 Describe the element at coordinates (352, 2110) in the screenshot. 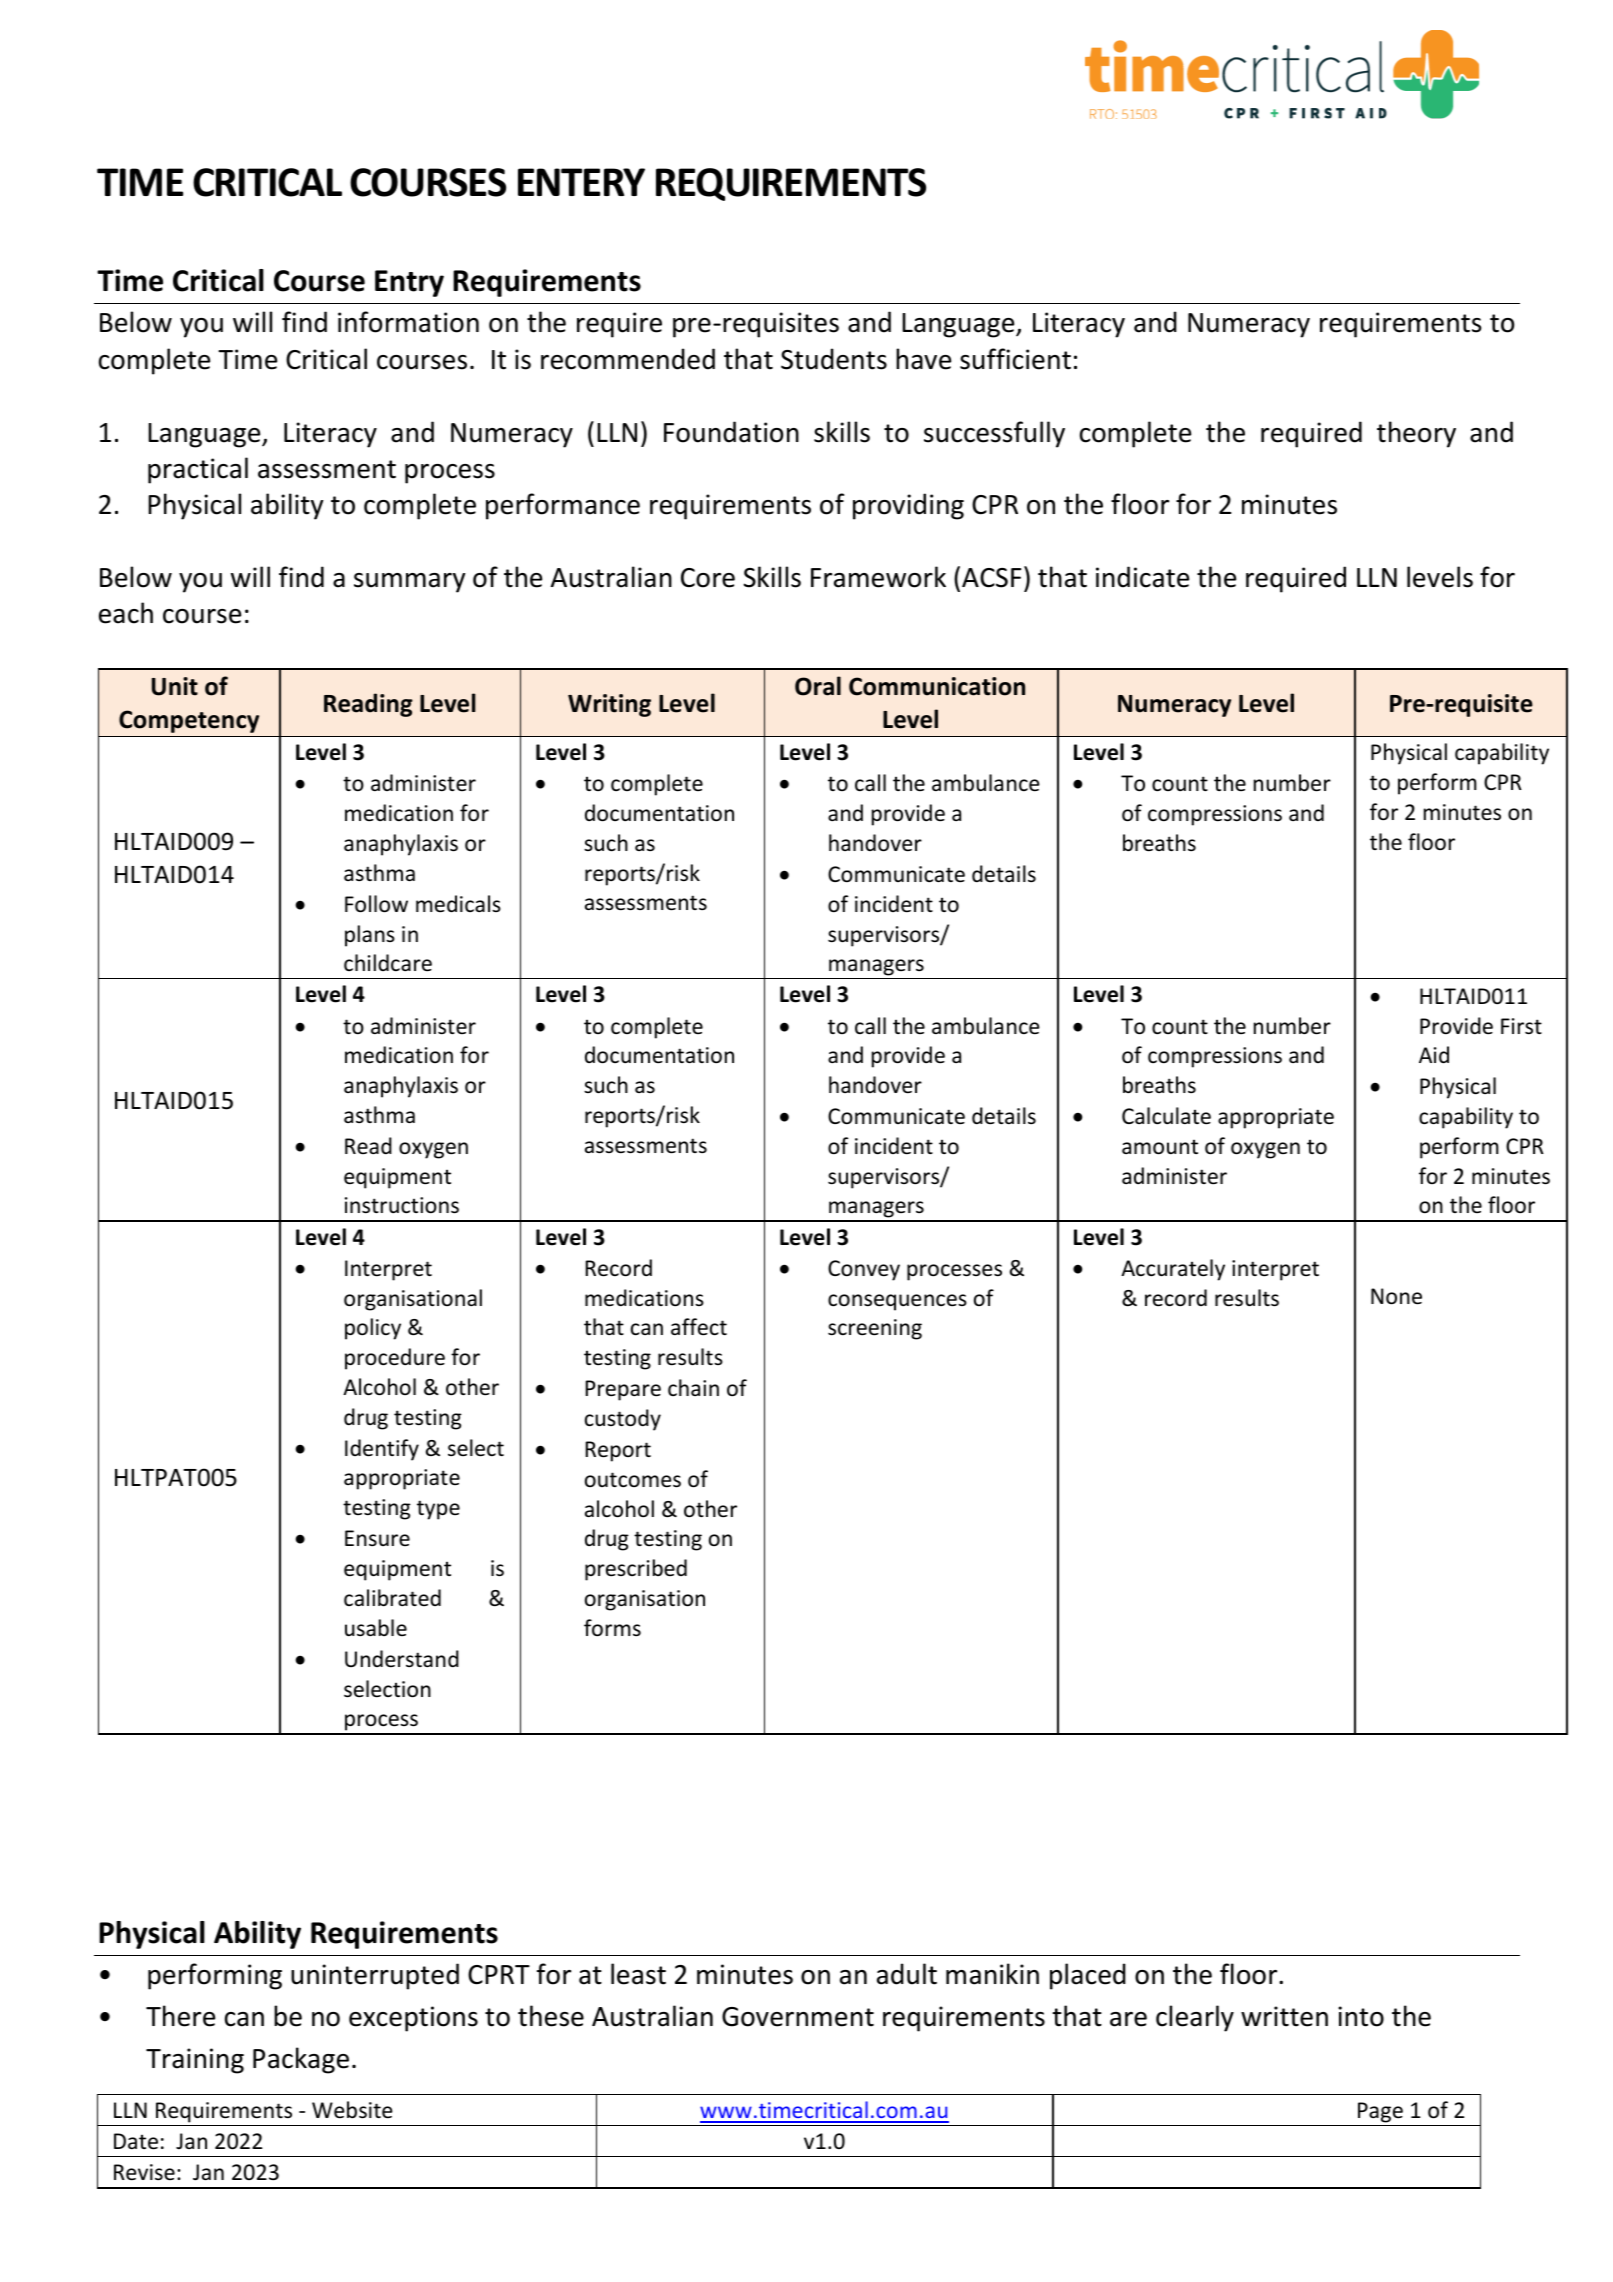

I see `Website` at that location.
